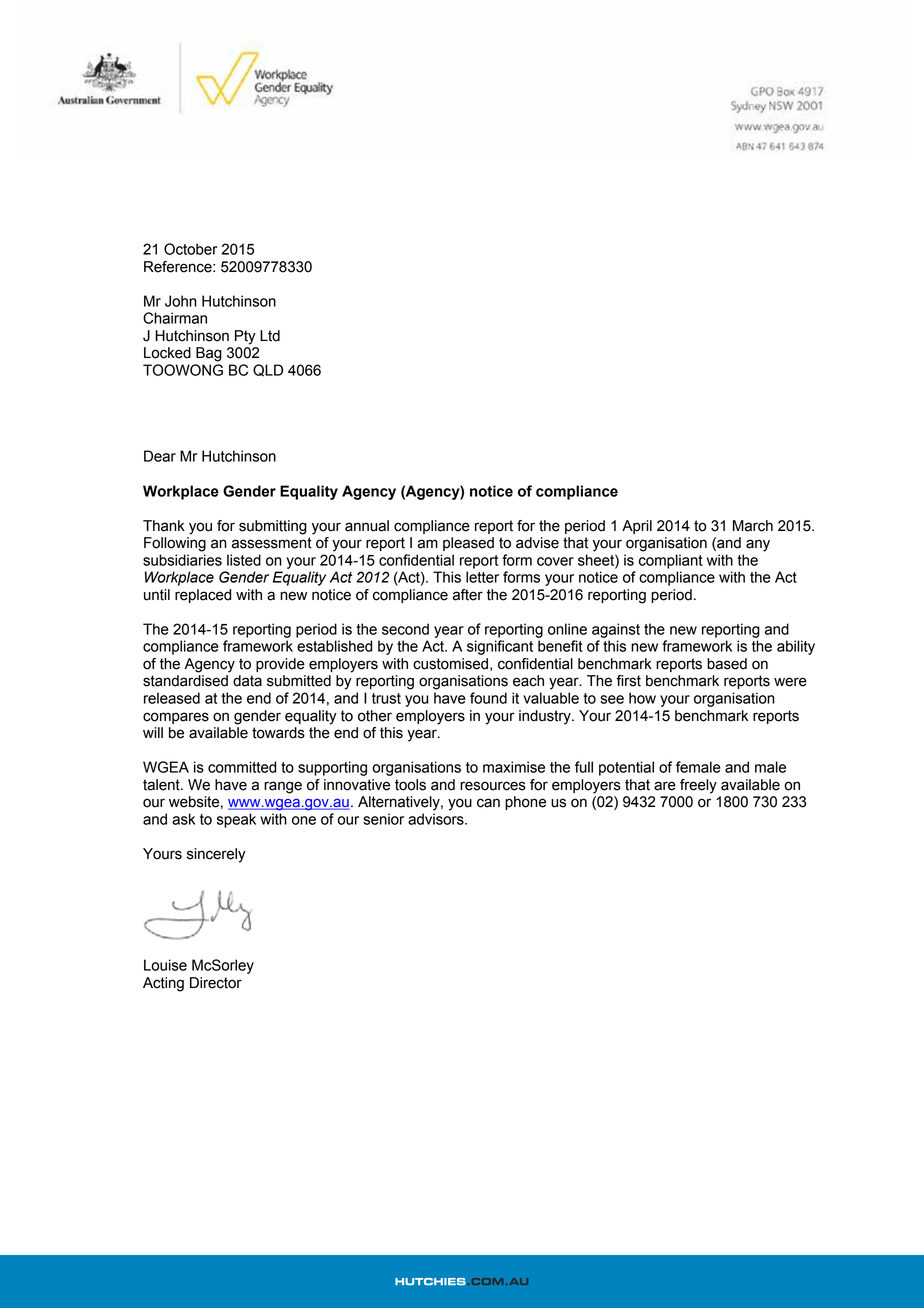 The image size is (924, 1308). What do you see at coordinates (437, 819) in the image?
I see `advisors` at bounding box center [437, 819].
